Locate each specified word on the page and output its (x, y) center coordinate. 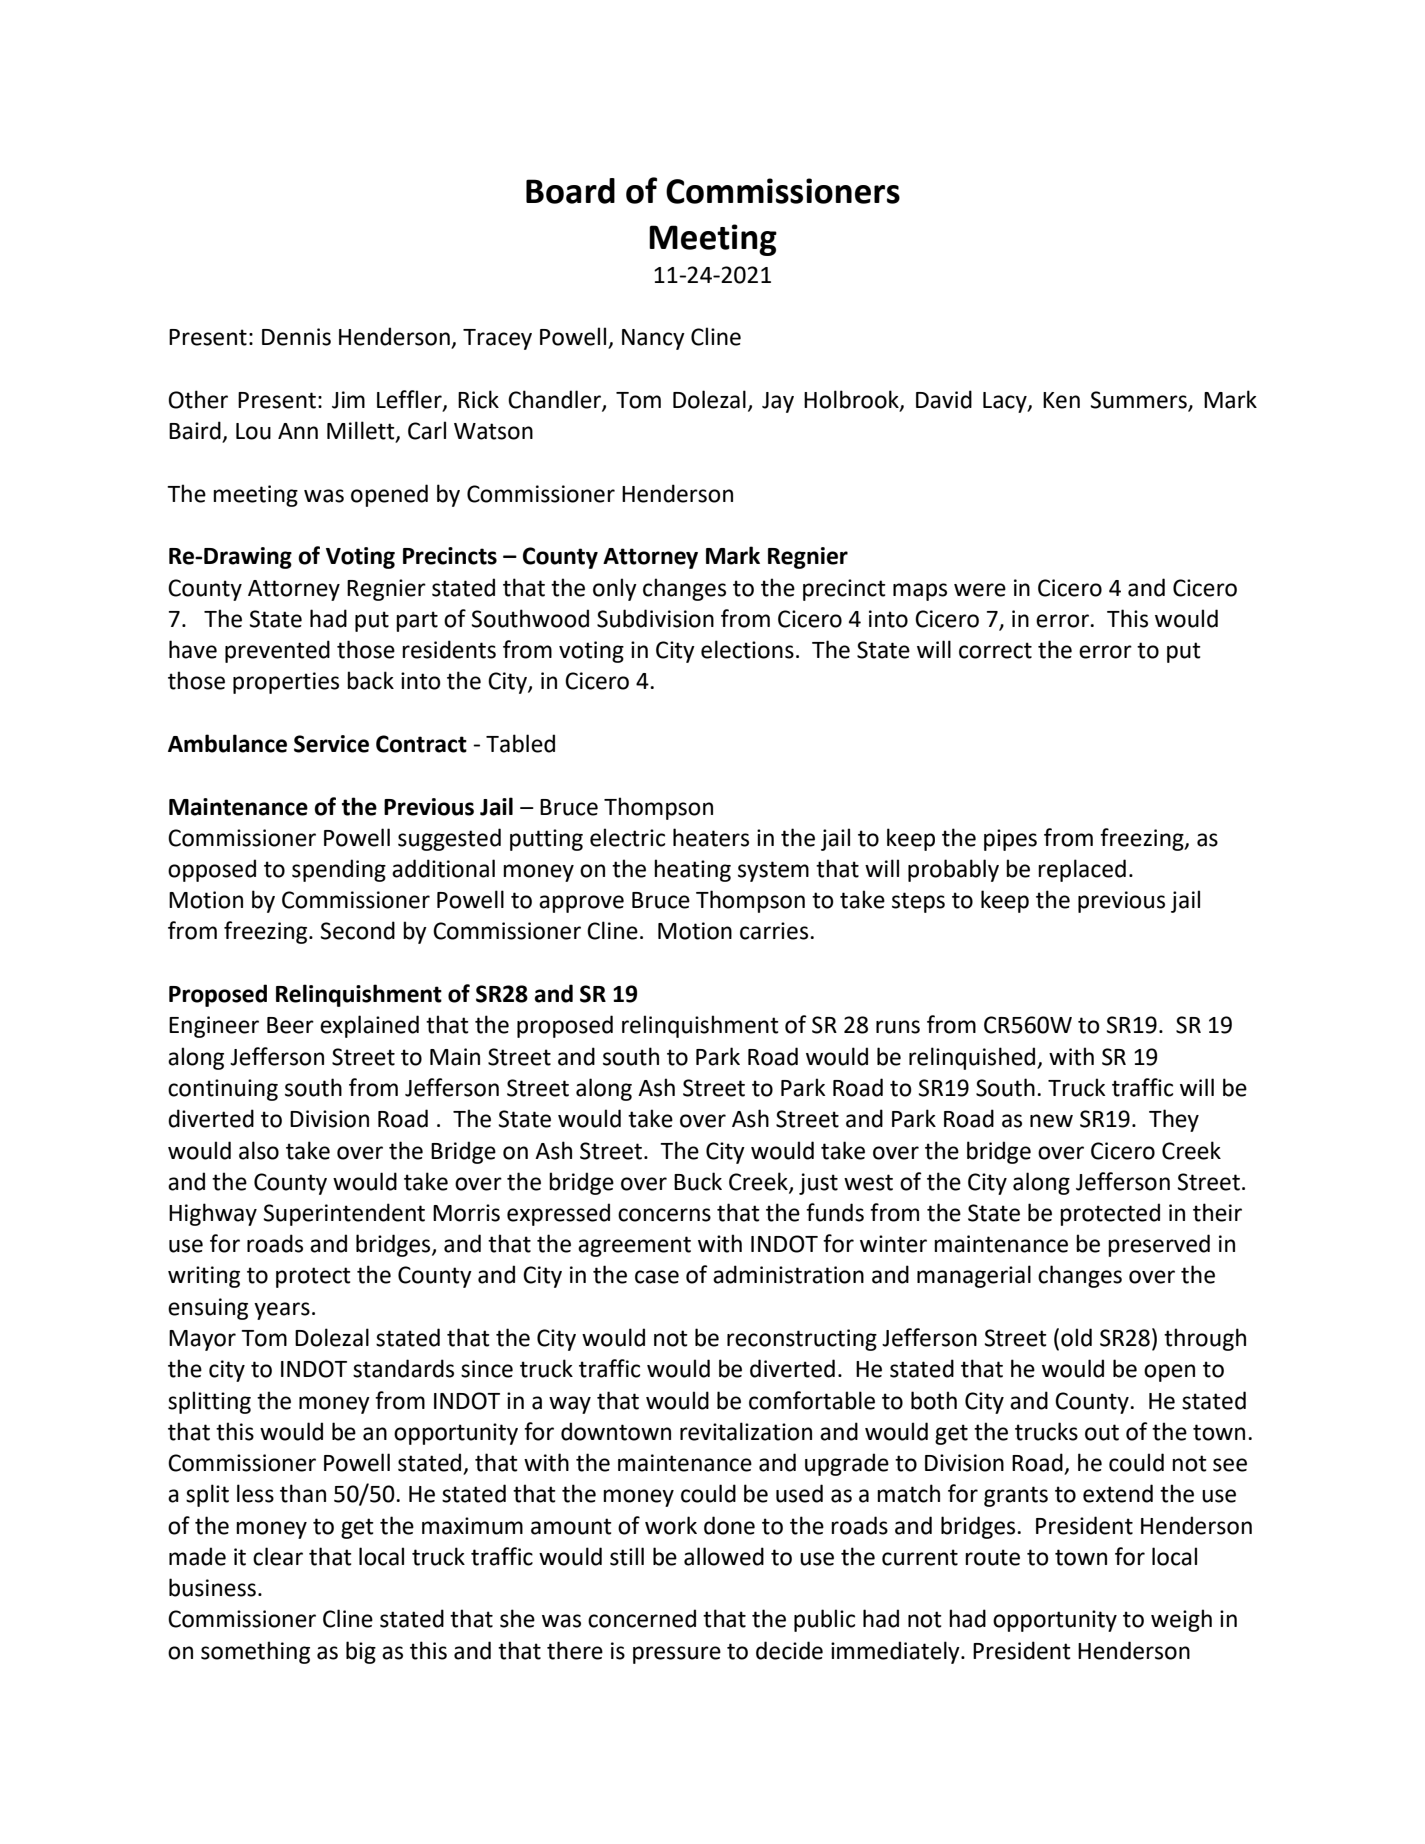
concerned (642, 1618)
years (282, 1311)
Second (358, 930)
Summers (1140, 401)
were (980, 590)
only (615, 589)
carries (775, 931)
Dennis (296, 337)
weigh (1181, 1620)
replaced (1082, 870)
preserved (1159, 1245)
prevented (277, 651)
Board (570, 191)
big (361, 1652)
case (657, 1277)
